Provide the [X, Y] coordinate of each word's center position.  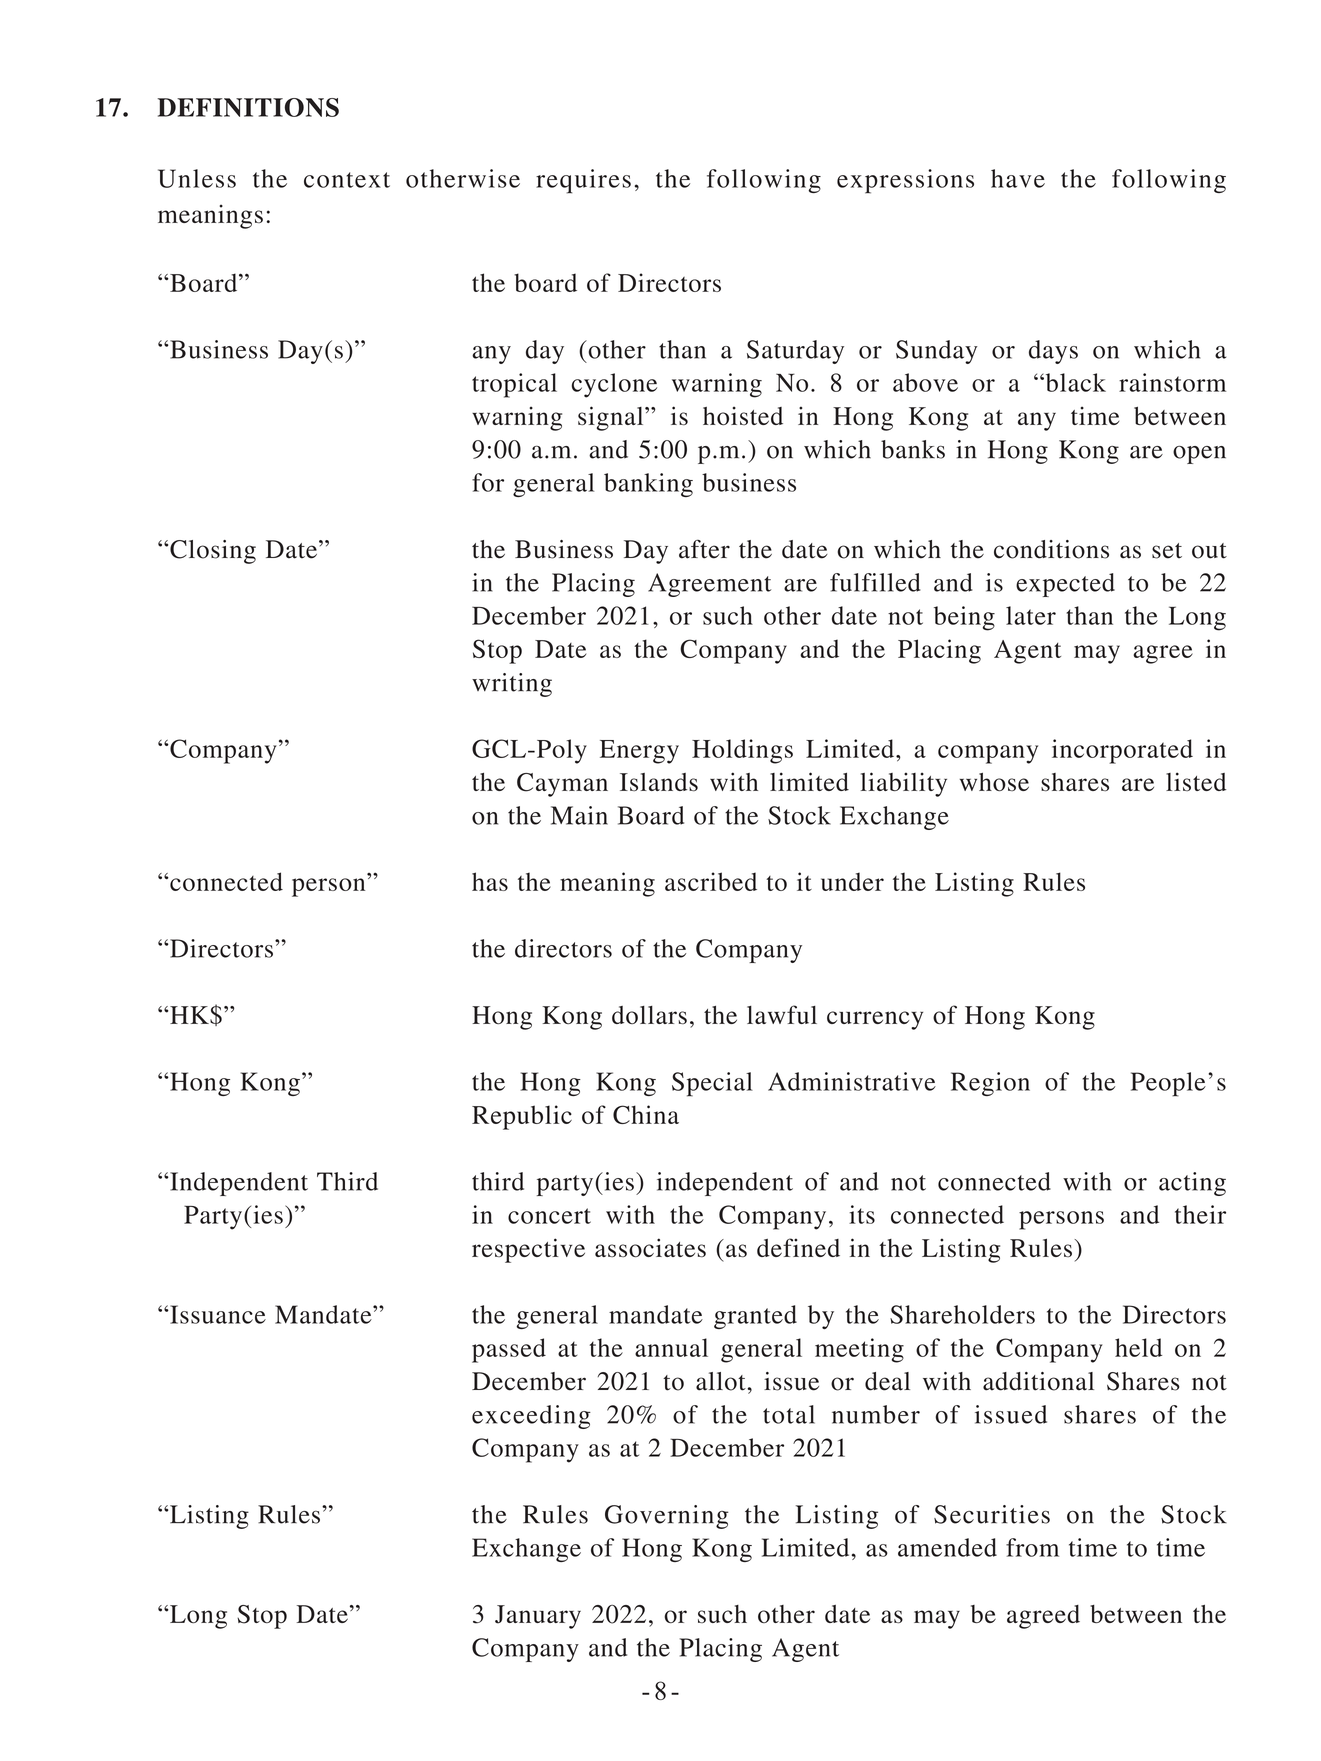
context [347, 180]
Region [990, 1084]
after [704, 549]
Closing [213, 552]
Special [712, 1084]
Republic [522, 1117]
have [1018, 178]
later [1031, 615]
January [538, 1617]
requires [583, 181]
